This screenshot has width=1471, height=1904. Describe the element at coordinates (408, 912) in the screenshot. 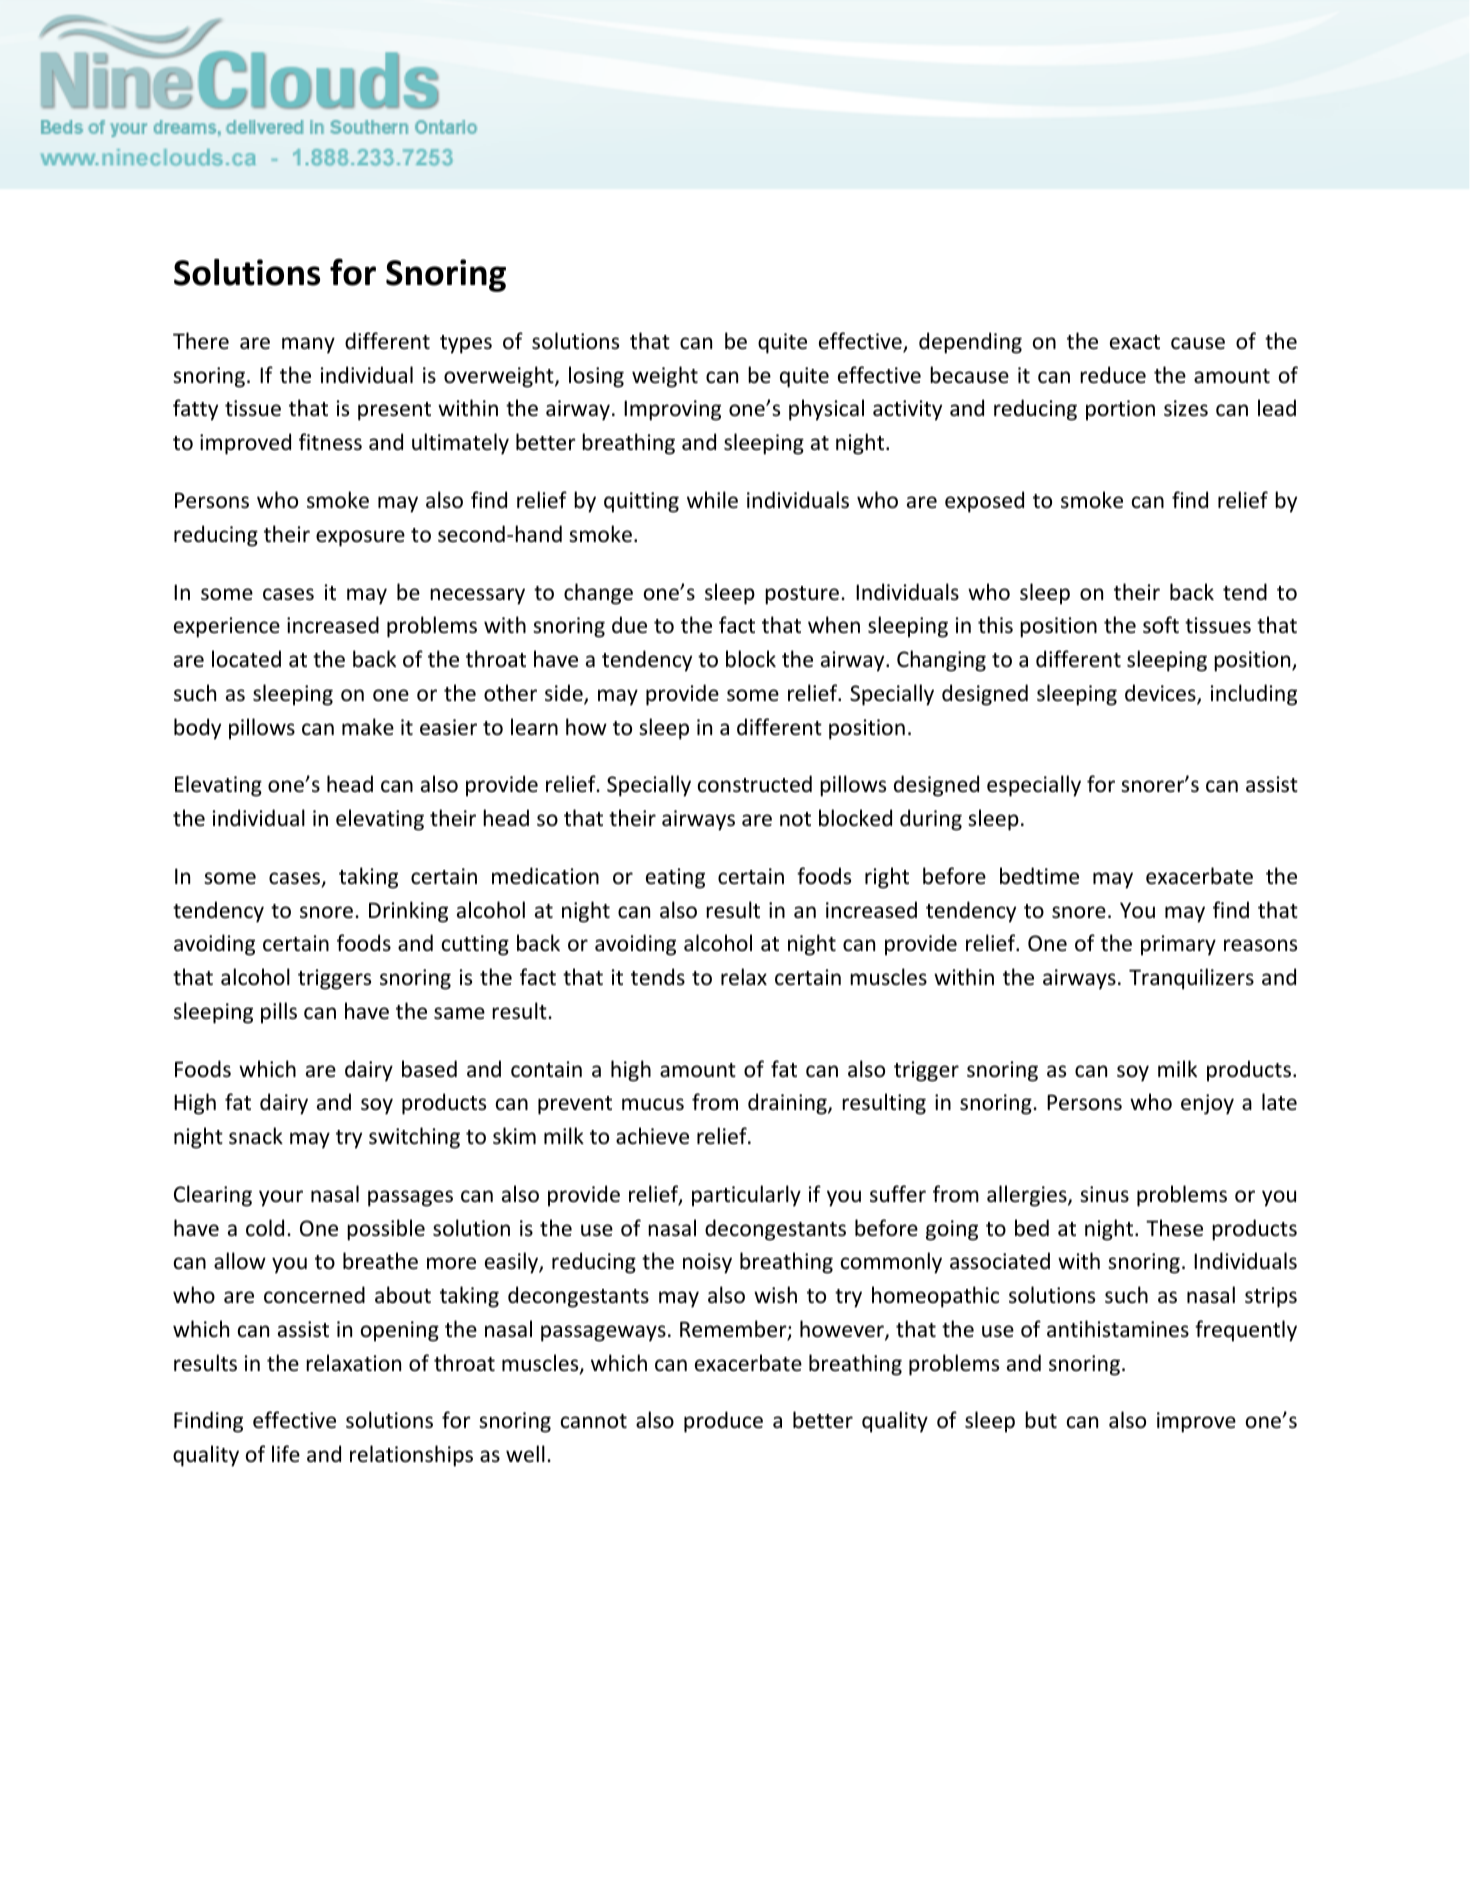

I see `Drinking` at that location.
